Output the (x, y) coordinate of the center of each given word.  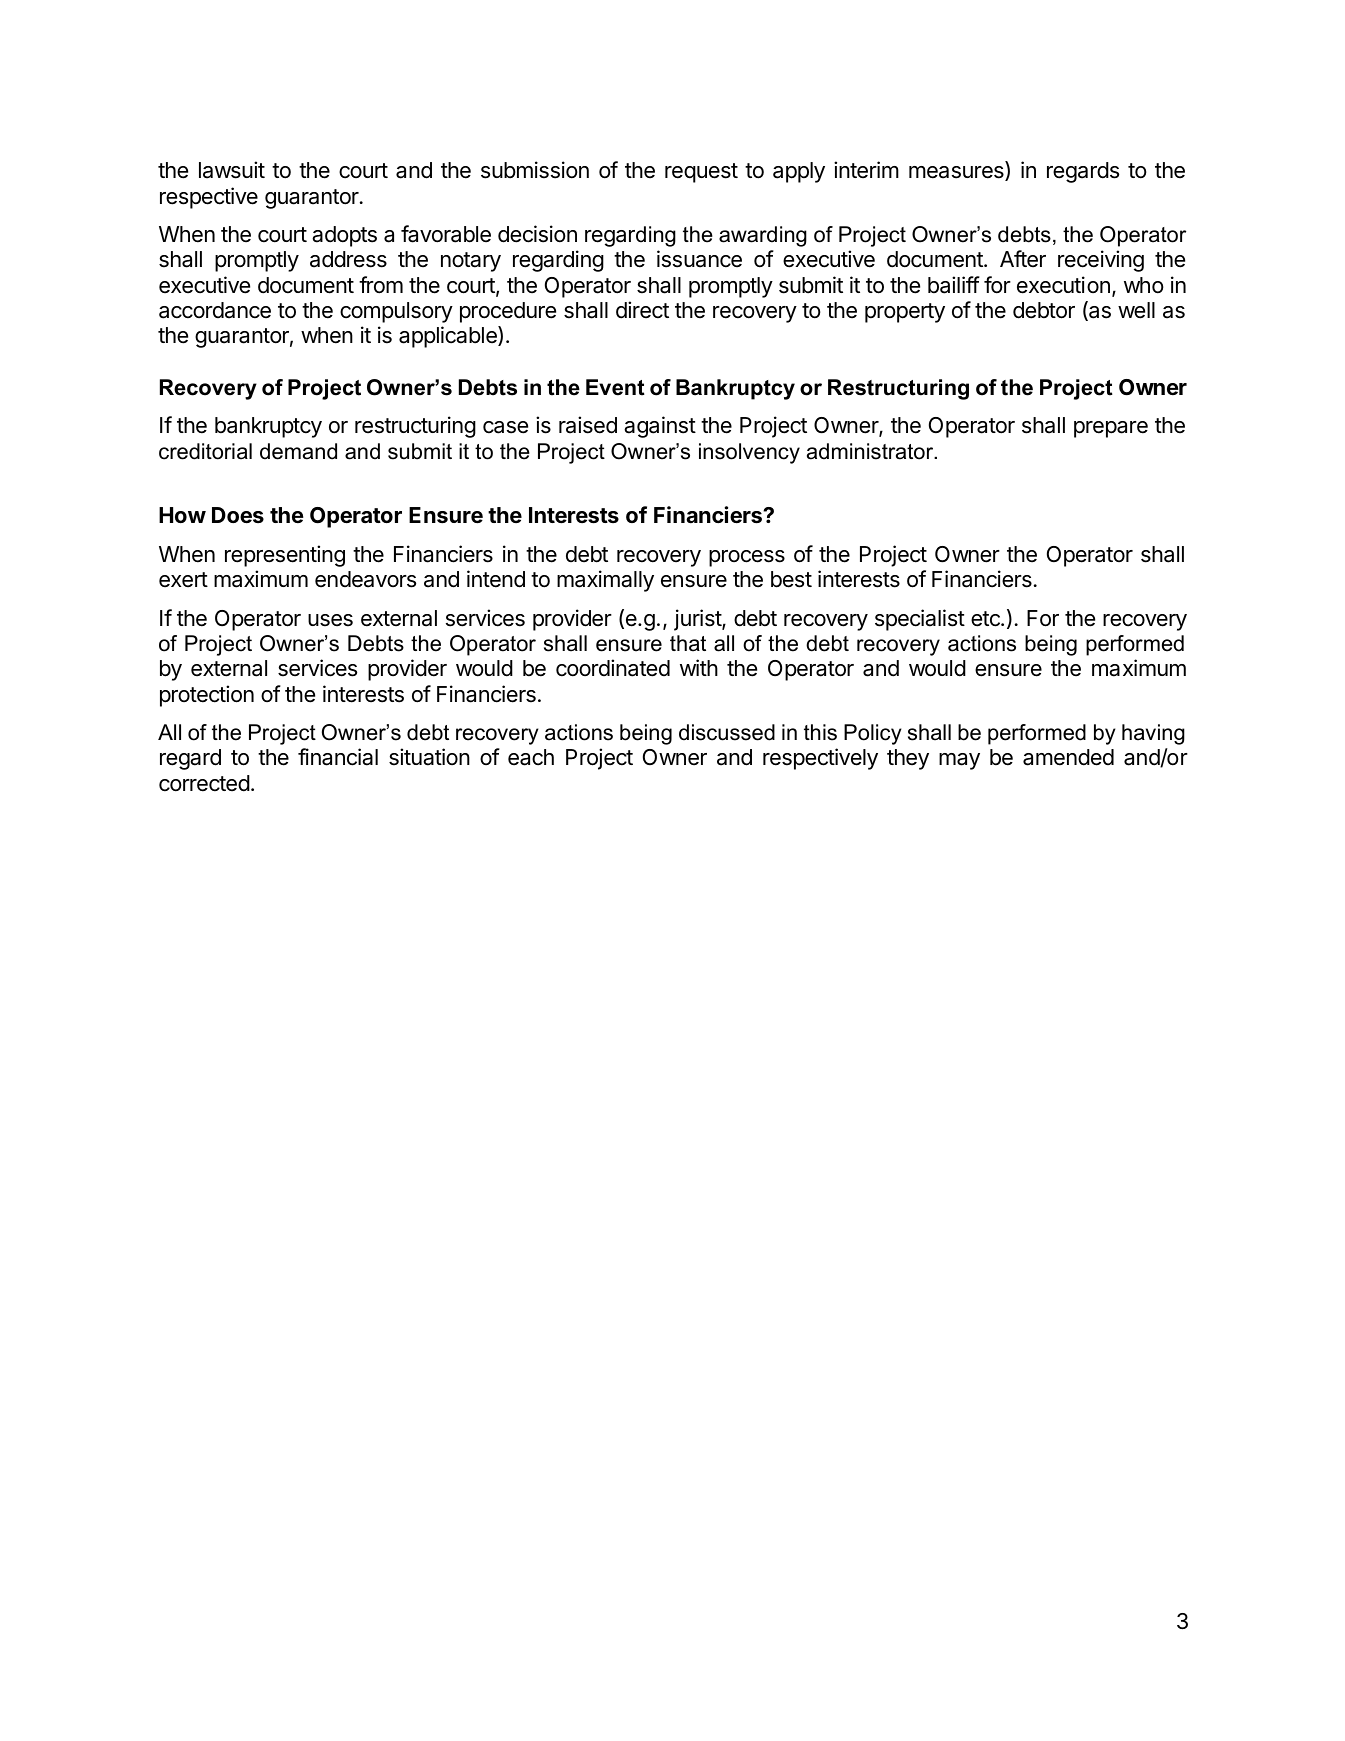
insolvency (749, 453)
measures (957, 173)
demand (298, 451)
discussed (727, 732)
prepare (1111, 429)
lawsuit (232, 170)
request (701, 173)
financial (338, 757)
